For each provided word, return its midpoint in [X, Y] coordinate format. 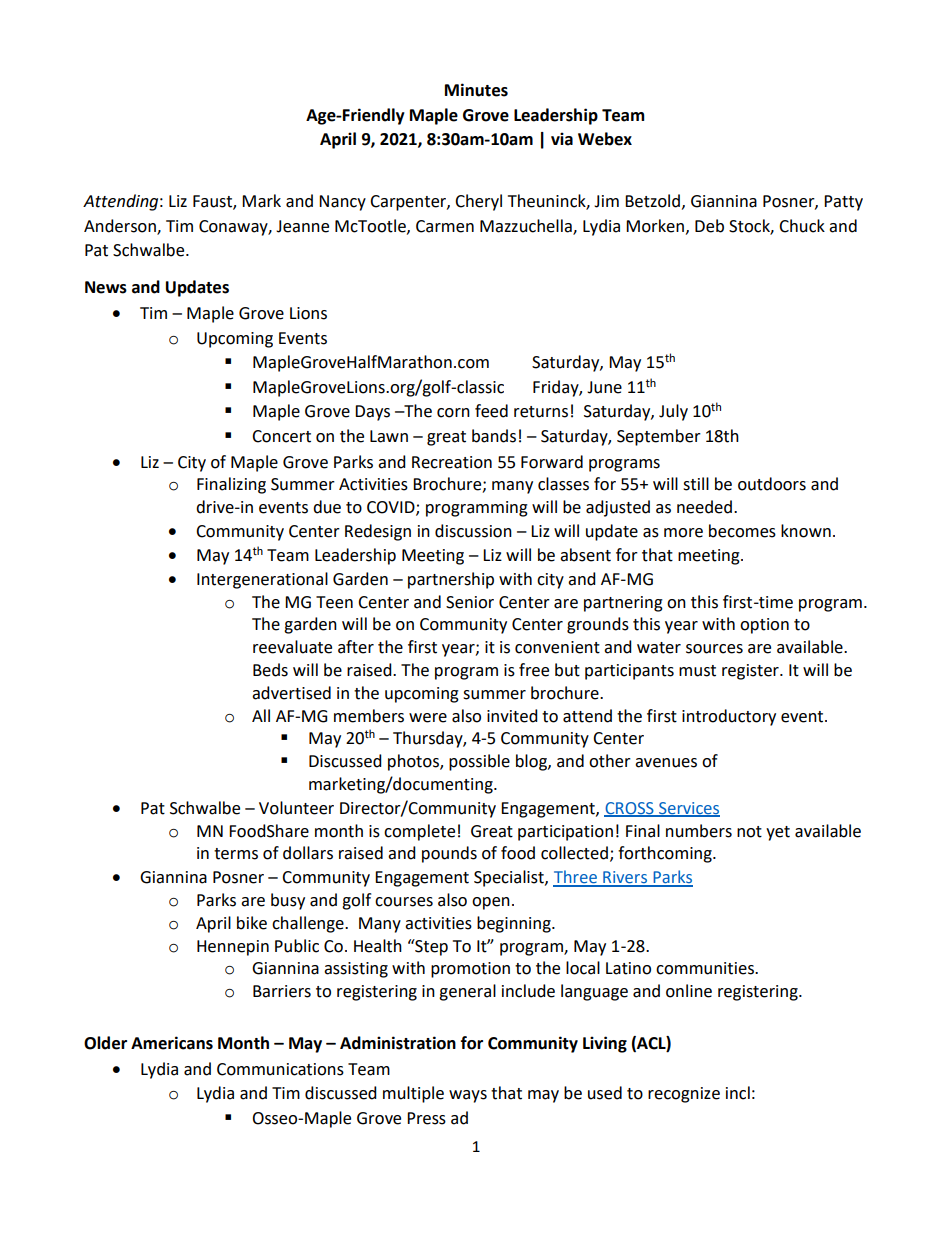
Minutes [476, 90]
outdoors [772, 484]
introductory [729, 717]
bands [494, 436]
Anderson [121, 226]
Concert [281, 436]
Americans [172, 1043]
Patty [843, 203]
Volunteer [296, 808]
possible [479, 762]
